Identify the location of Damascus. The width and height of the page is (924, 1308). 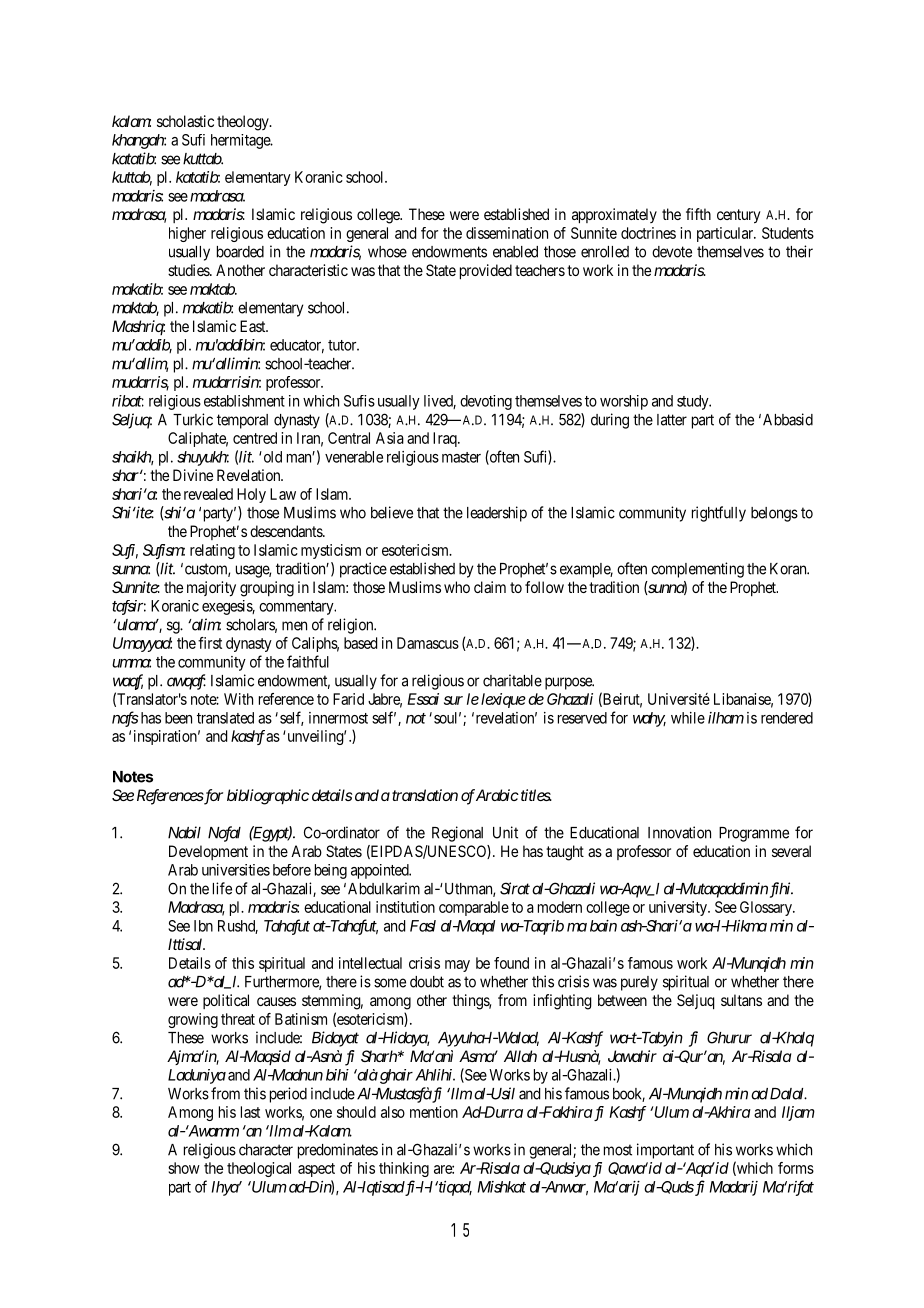
(428, 643).
